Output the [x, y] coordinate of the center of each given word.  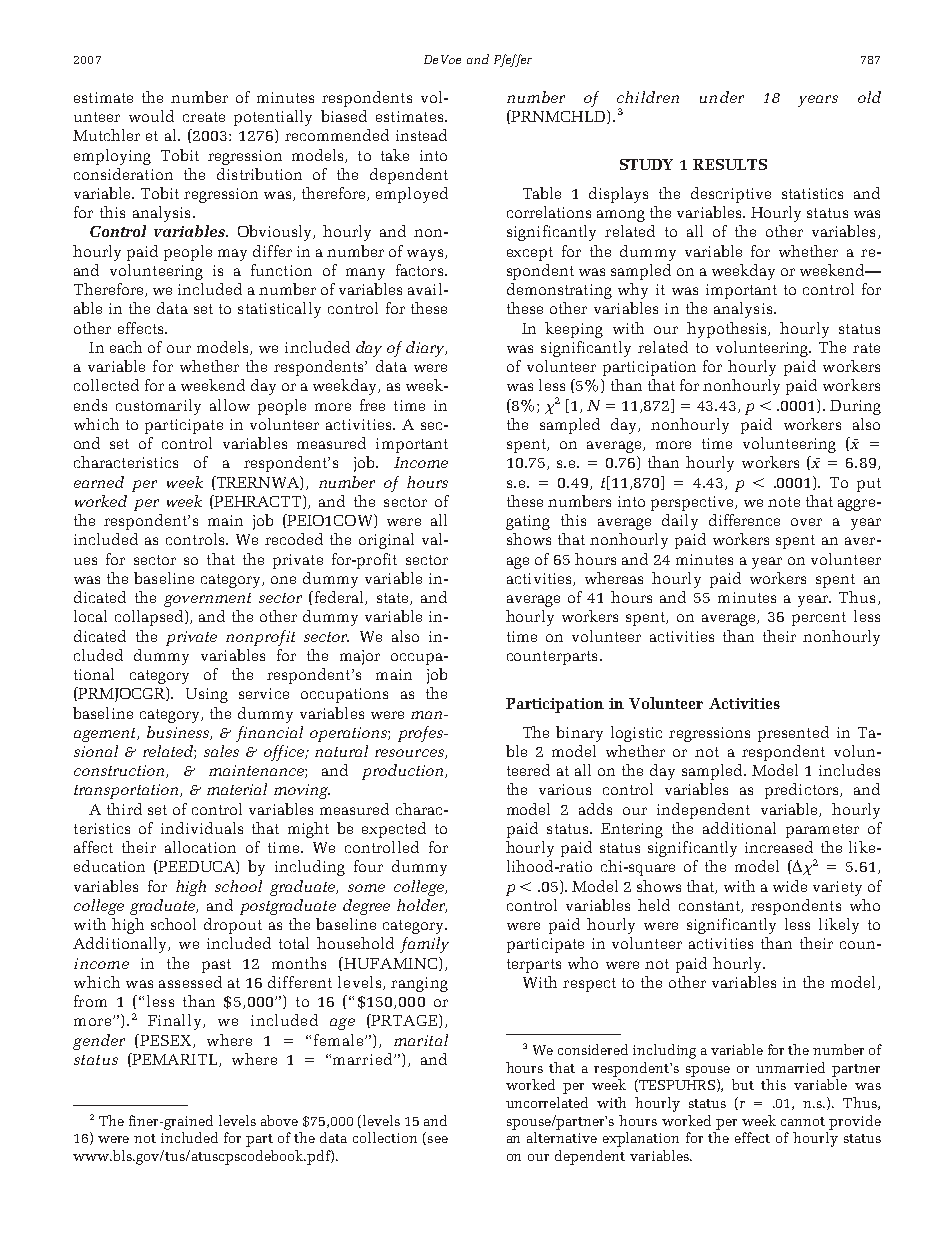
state [394, 599]
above [279, 1120]
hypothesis [728, 330]
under [722, 97]
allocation [200, 847]
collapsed [150, 618]
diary [426, 349]
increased [779, 847]
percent [819, 619]
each [126, 347]
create [204, 117]
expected [394, 830]
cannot [803, 1121]
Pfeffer [513, 60]
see [438, 1139]
